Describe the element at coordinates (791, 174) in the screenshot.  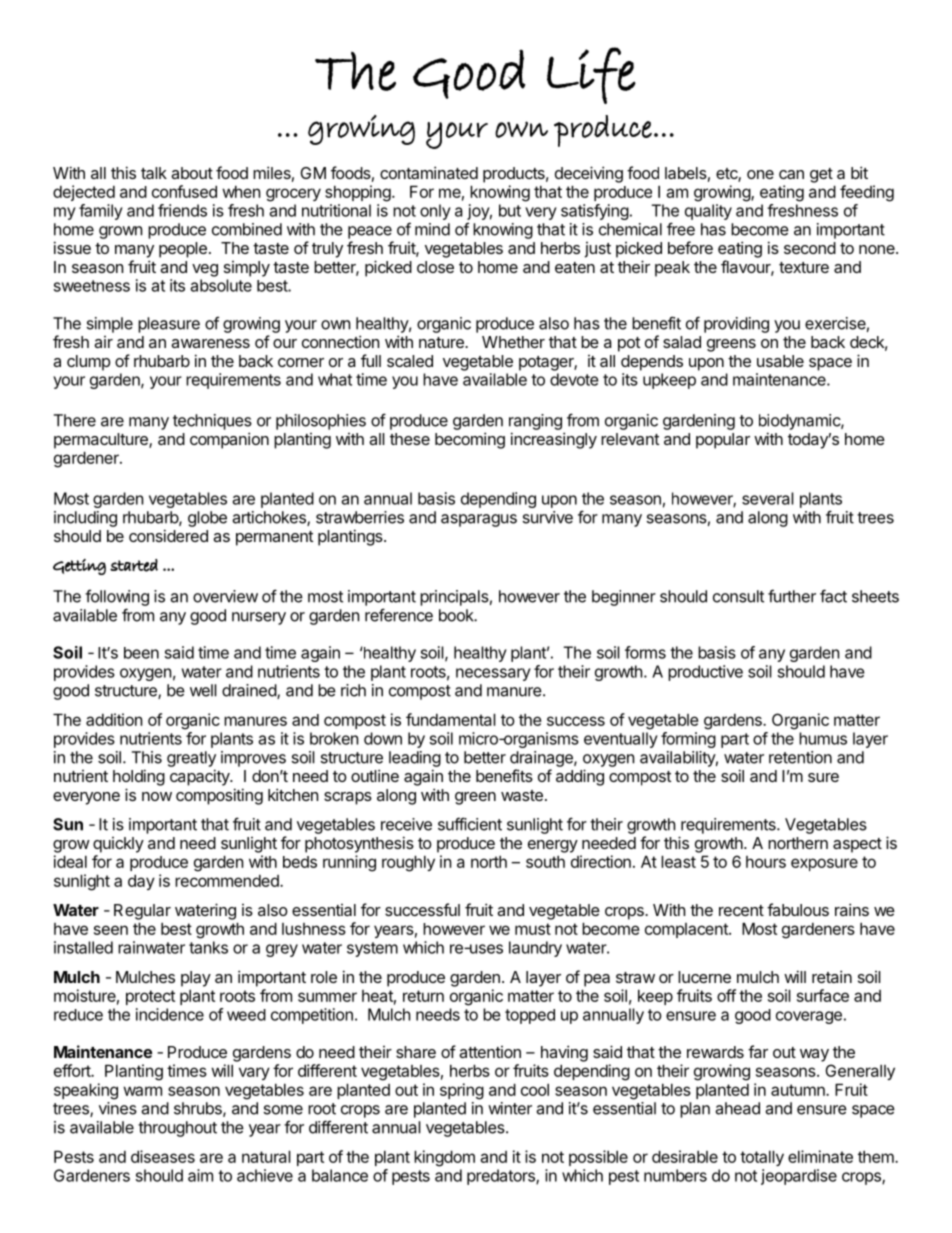
I see `can` at that location.
